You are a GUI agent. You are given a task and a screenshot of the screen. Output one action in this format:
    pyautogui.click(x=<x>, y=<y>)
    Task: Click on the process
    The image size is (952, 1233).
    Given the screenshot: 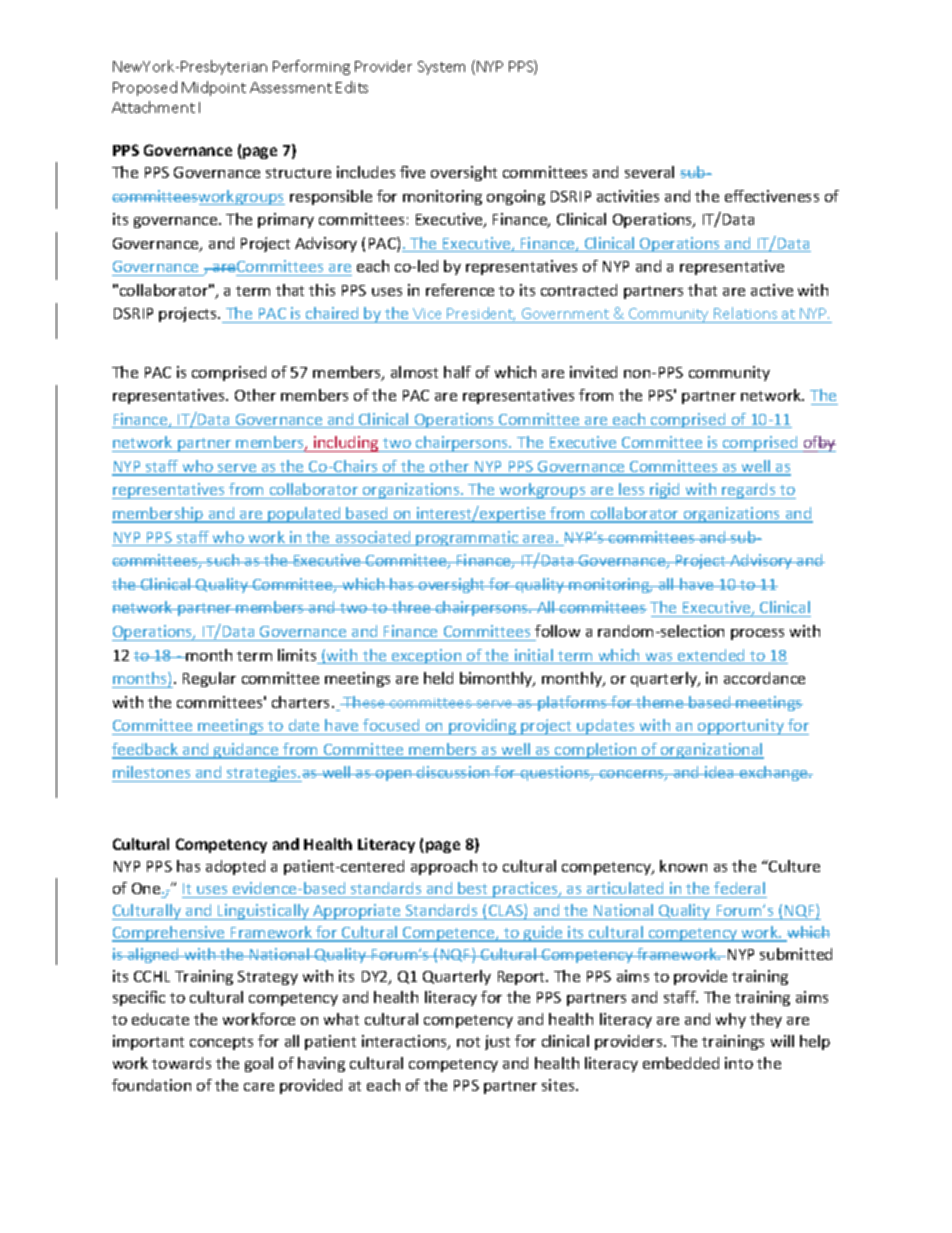 What is the action you would take?
    pyautogui.click(x=757, y=634)
